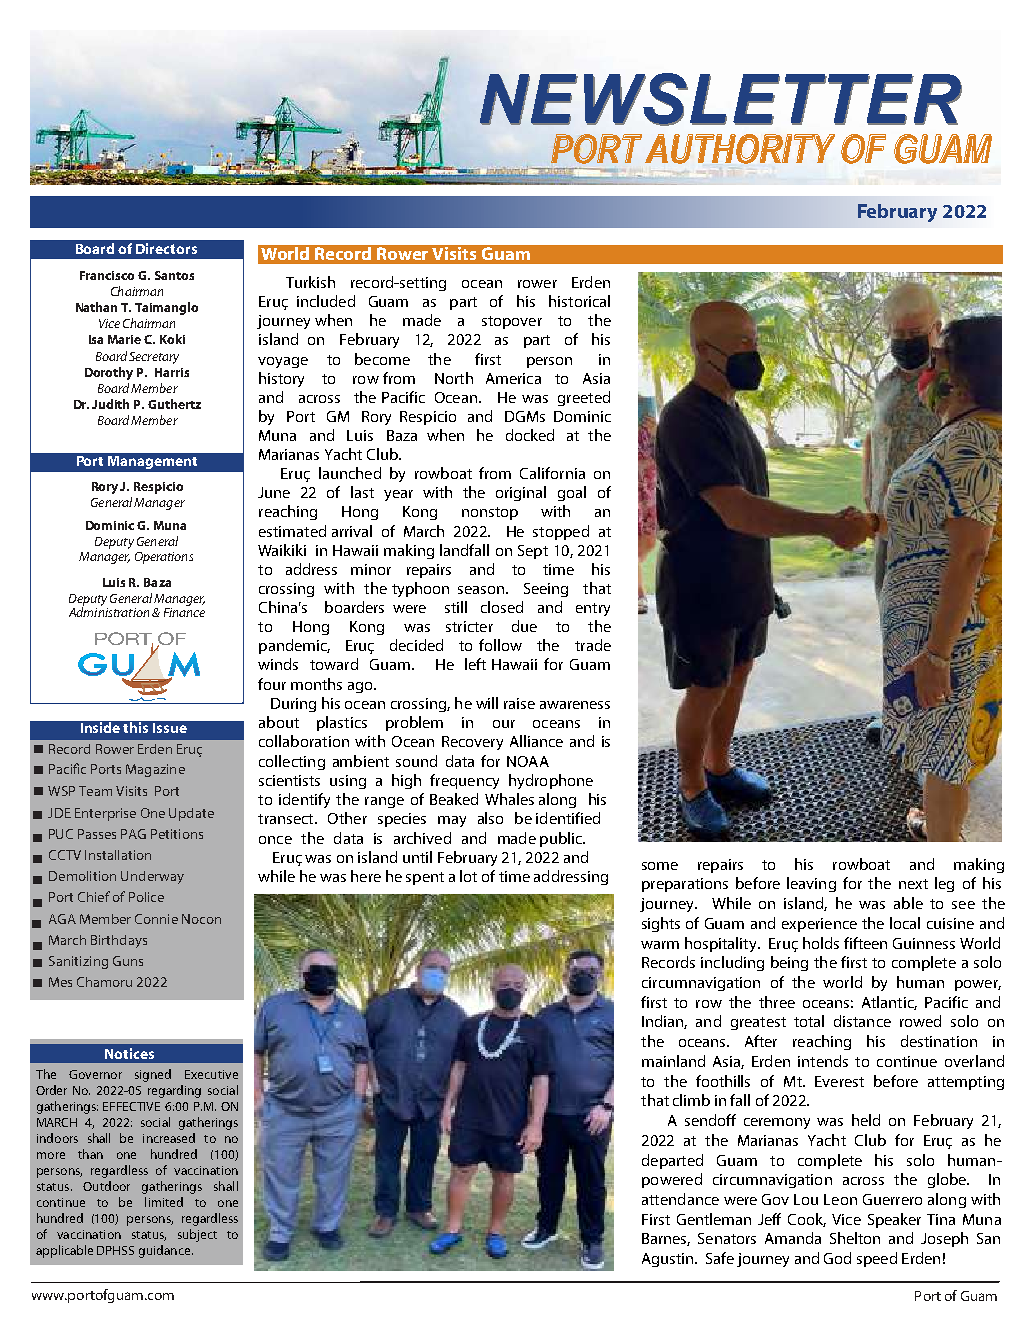  Describe the element at coordinates (128, 961) in the screenshot. I see `Guns` at that location.
